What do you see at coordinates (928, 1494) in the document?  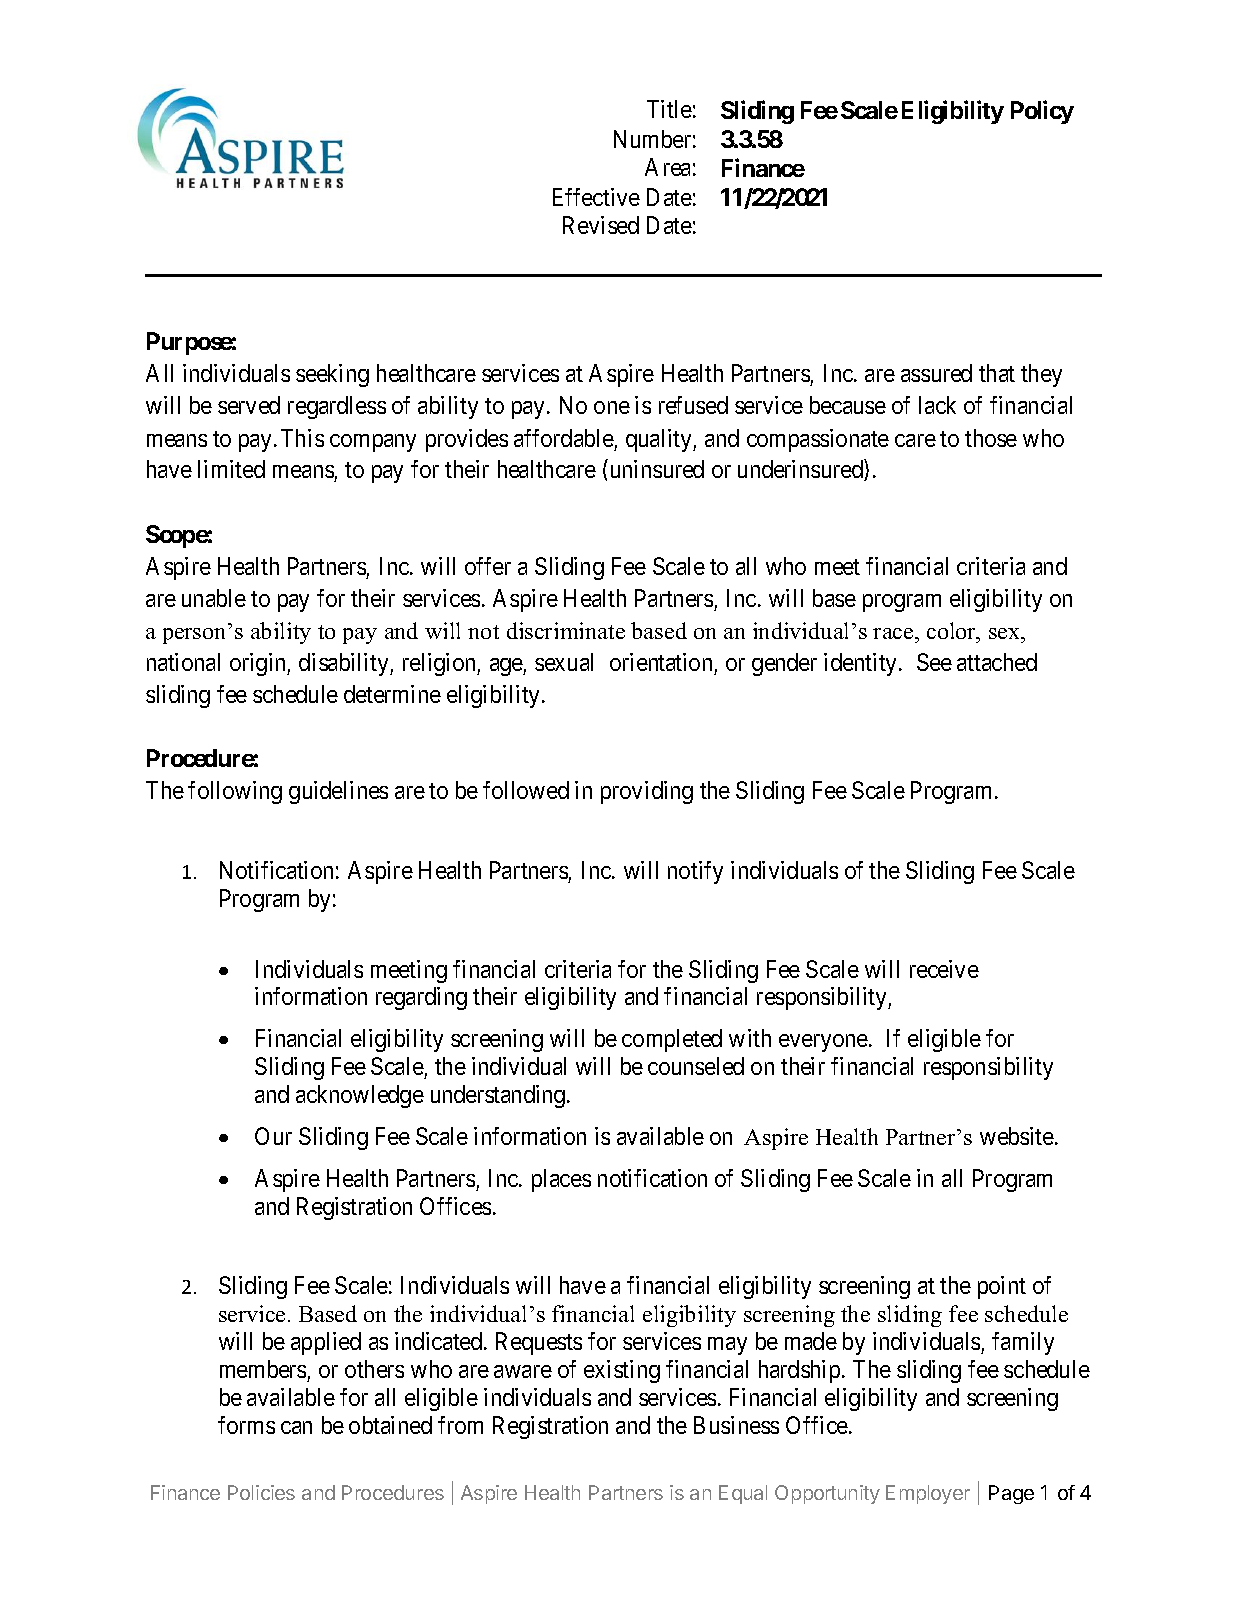 I see `Employer` at bounding box center [928, 1494].
